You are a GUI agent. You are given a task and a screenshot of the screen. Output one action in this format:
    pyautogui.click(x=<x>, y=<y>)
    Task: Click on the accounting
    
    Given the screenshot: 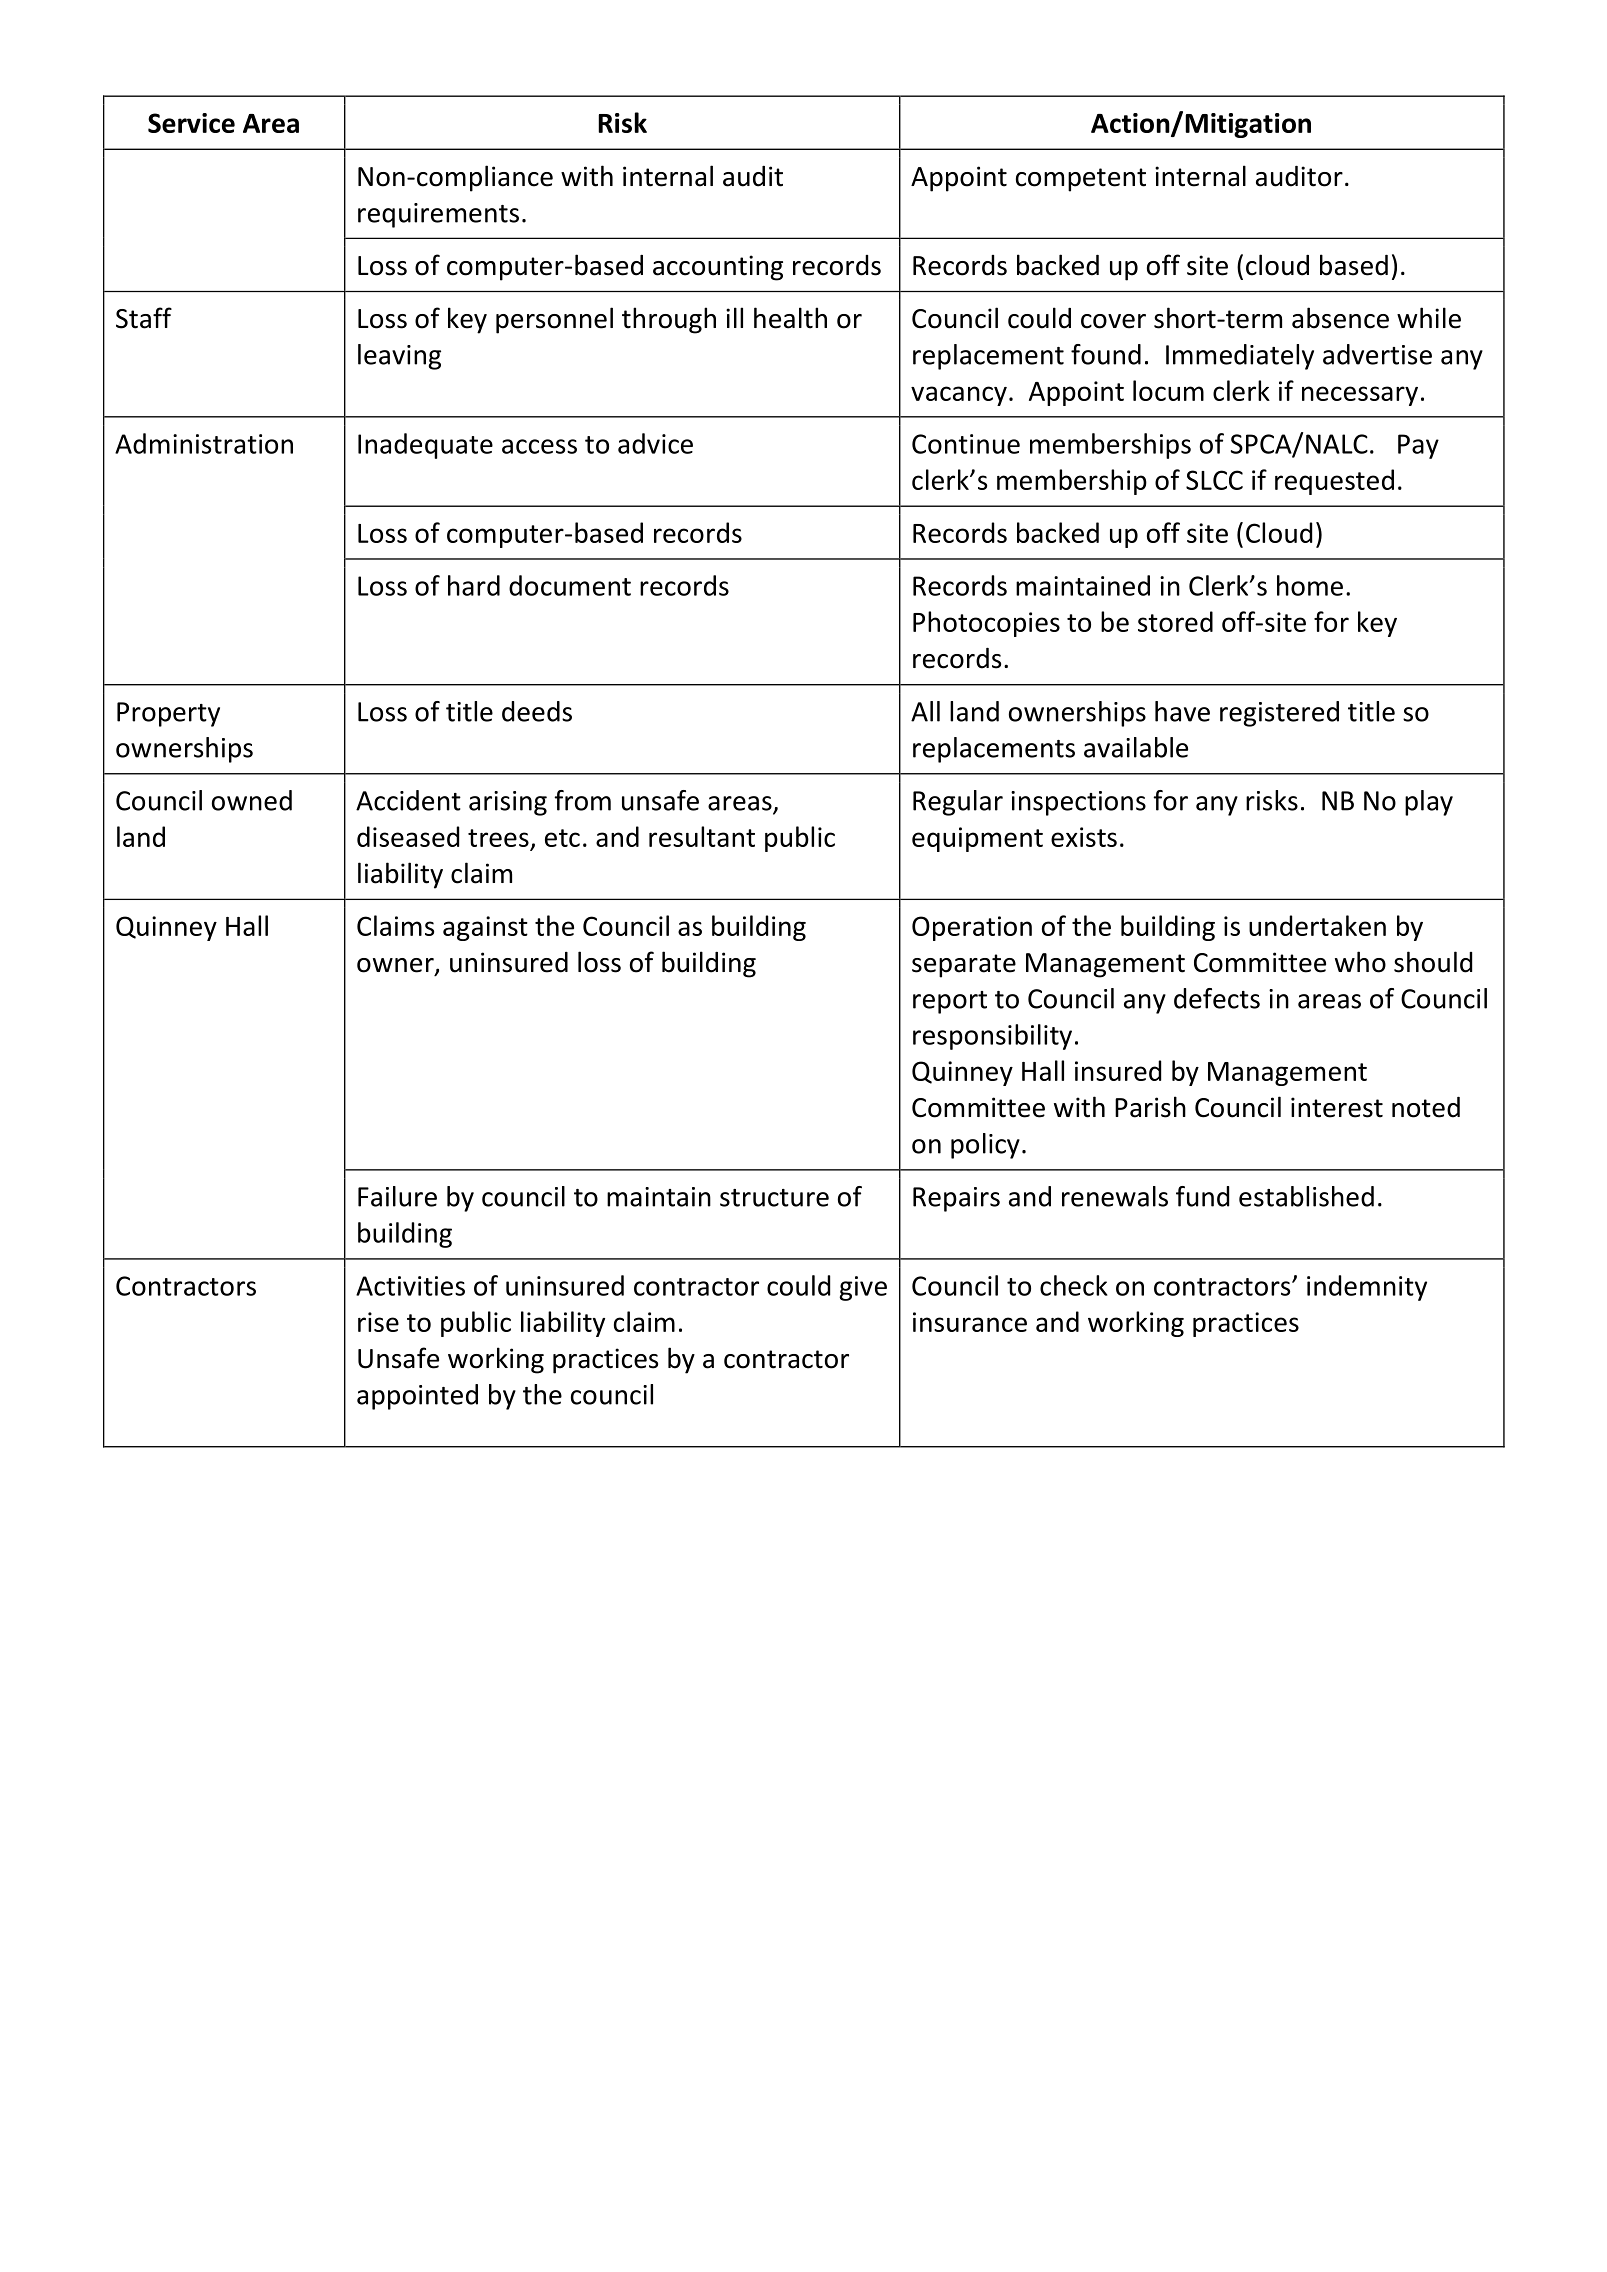 What is the action you would take?
    pyautogui.click(x=718, y=268)
